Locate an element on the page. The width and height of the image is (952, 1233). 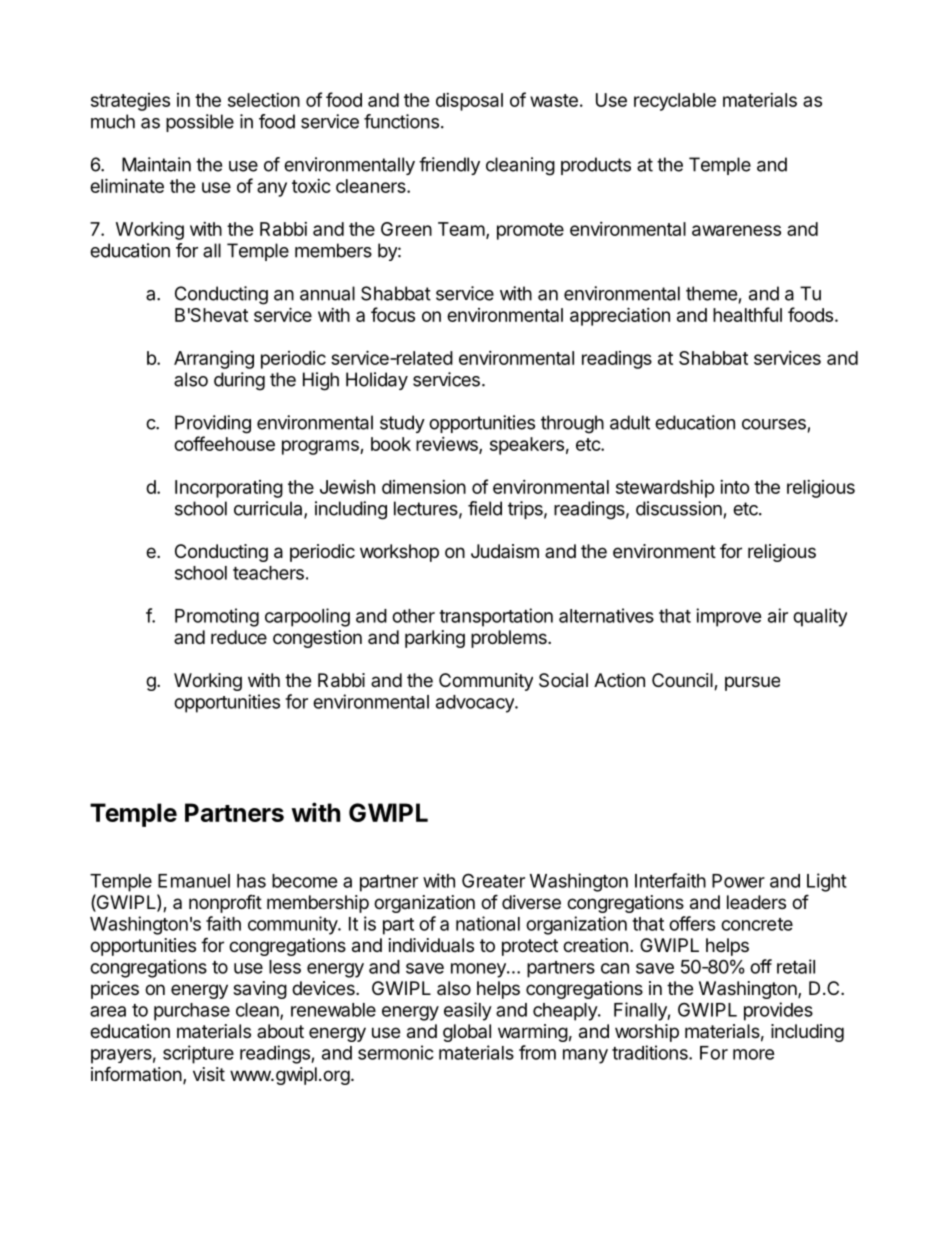
transportation is located at coordinates (496, 617).
